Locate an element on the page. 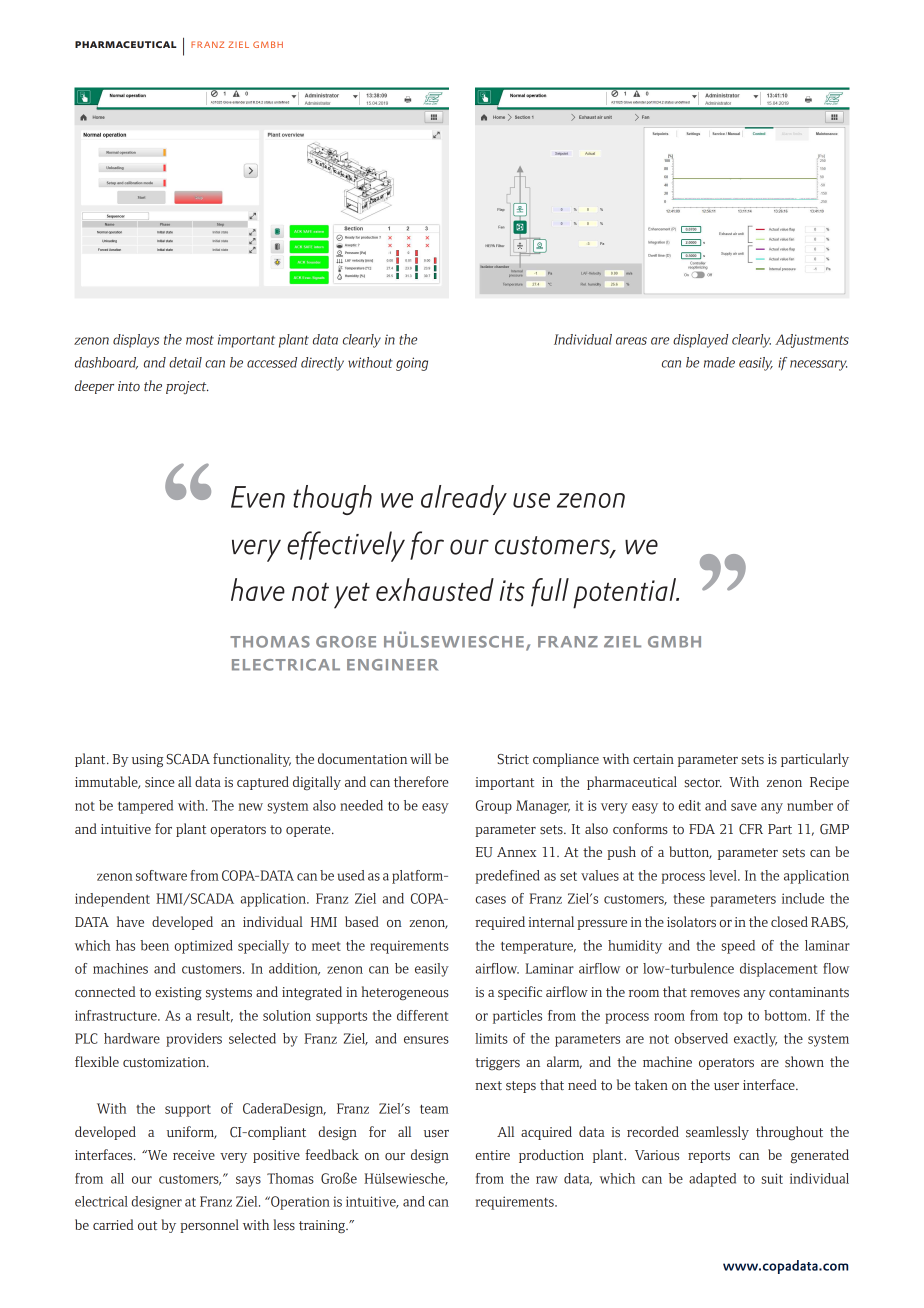 Image resolution: width=924 pixels, height=1308 pixels. certain is located at coordinates (653, 759).
